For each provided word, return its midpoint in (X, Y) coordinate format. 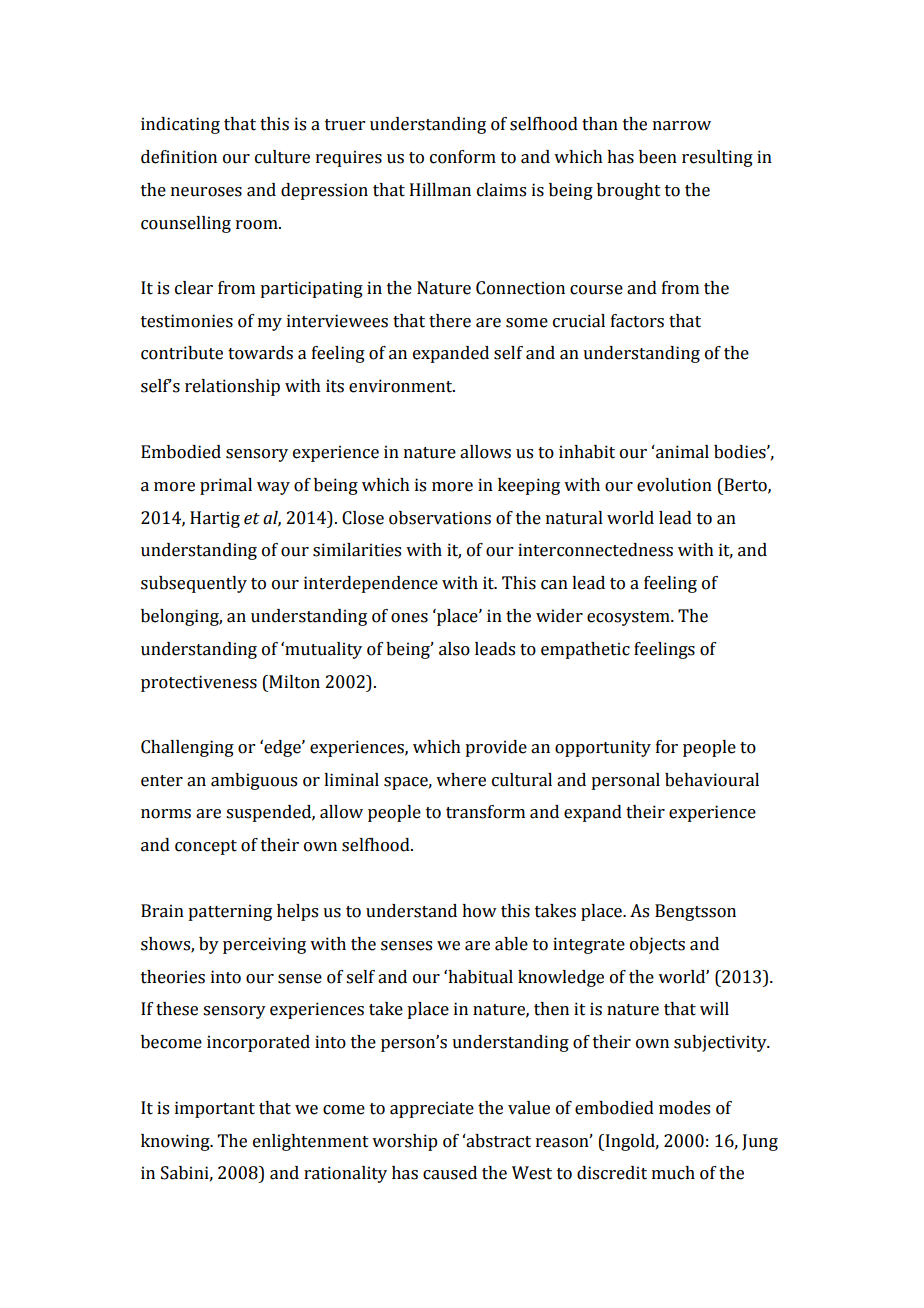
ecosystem (629, 618)
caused (450, 1173)
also (454, 649)
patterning (230, 912)
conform (463, 157)
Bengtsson (695, 912)
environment (402, 386)
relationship (232, 387)
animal (681, 452)
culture (282, 157)
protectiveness (199, 683)
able (511, 944)
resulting (717, 158)
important (215, 1109)
